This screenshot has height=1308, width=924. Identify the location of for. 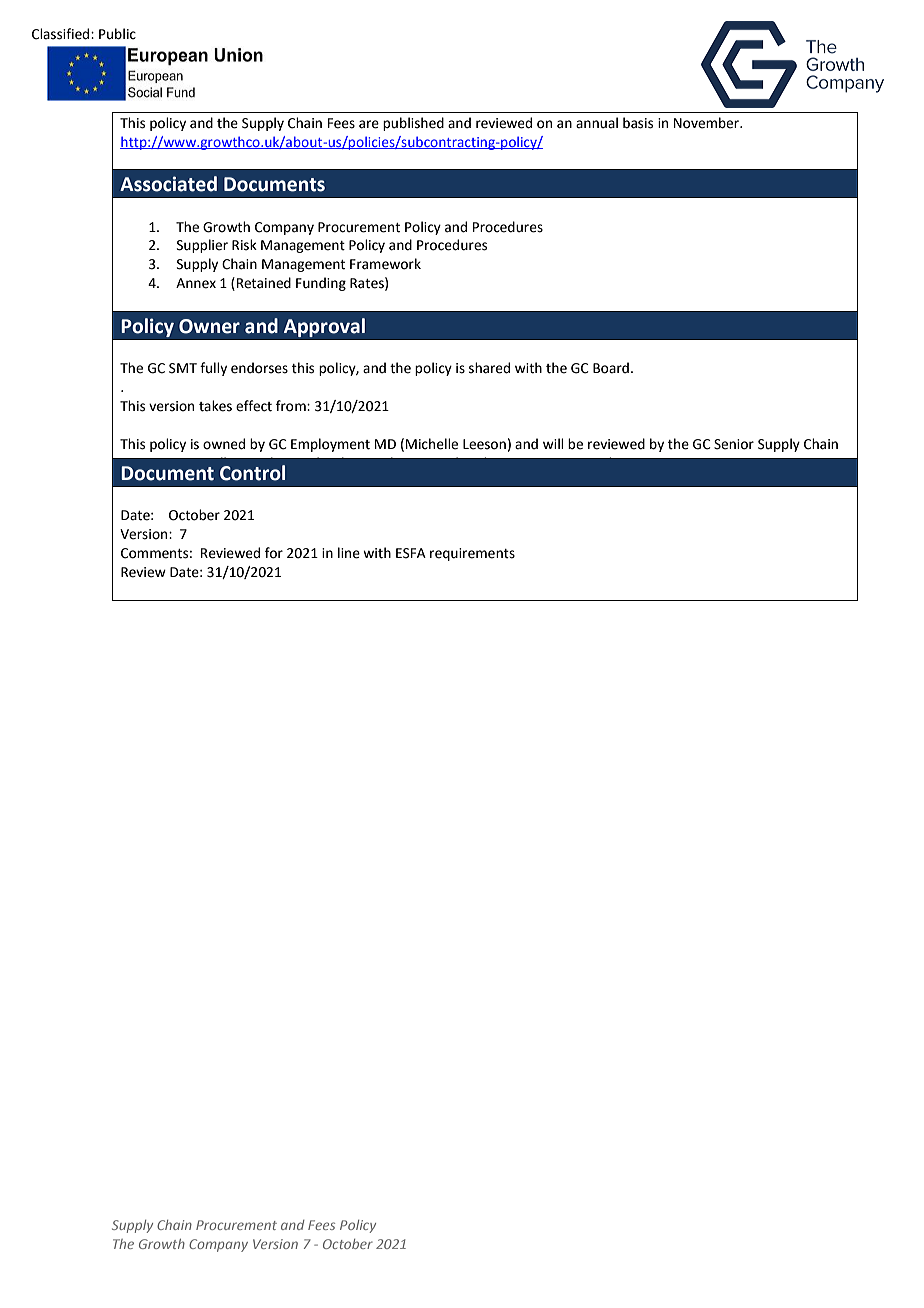
(274, 553).
